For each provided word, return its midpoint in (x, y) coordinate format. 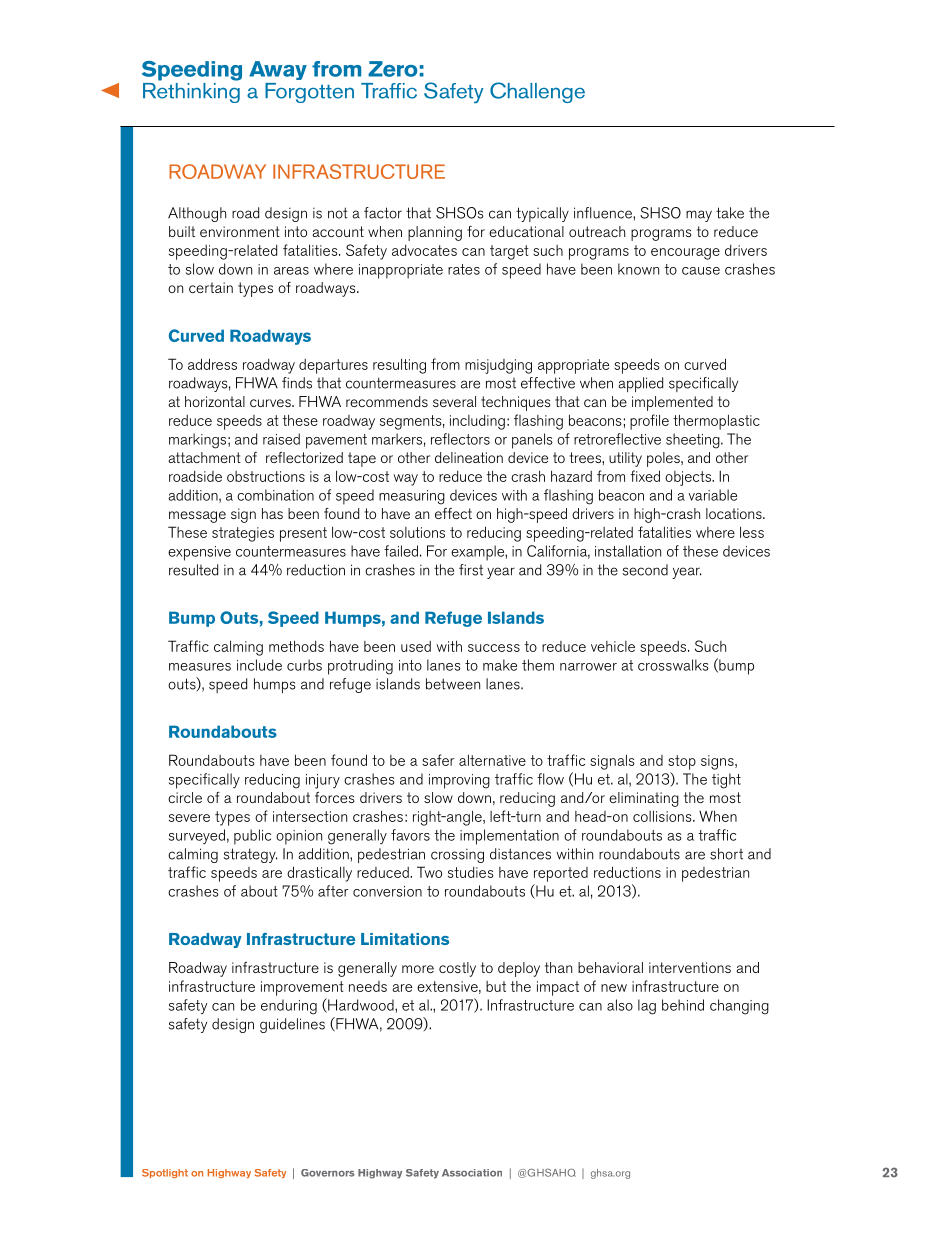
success (494, 648)
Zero (393, 69)
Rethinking (191, 91)
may (699, 216)
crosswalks (673, 665)
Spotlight (165, 1173)
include (259, 665)
